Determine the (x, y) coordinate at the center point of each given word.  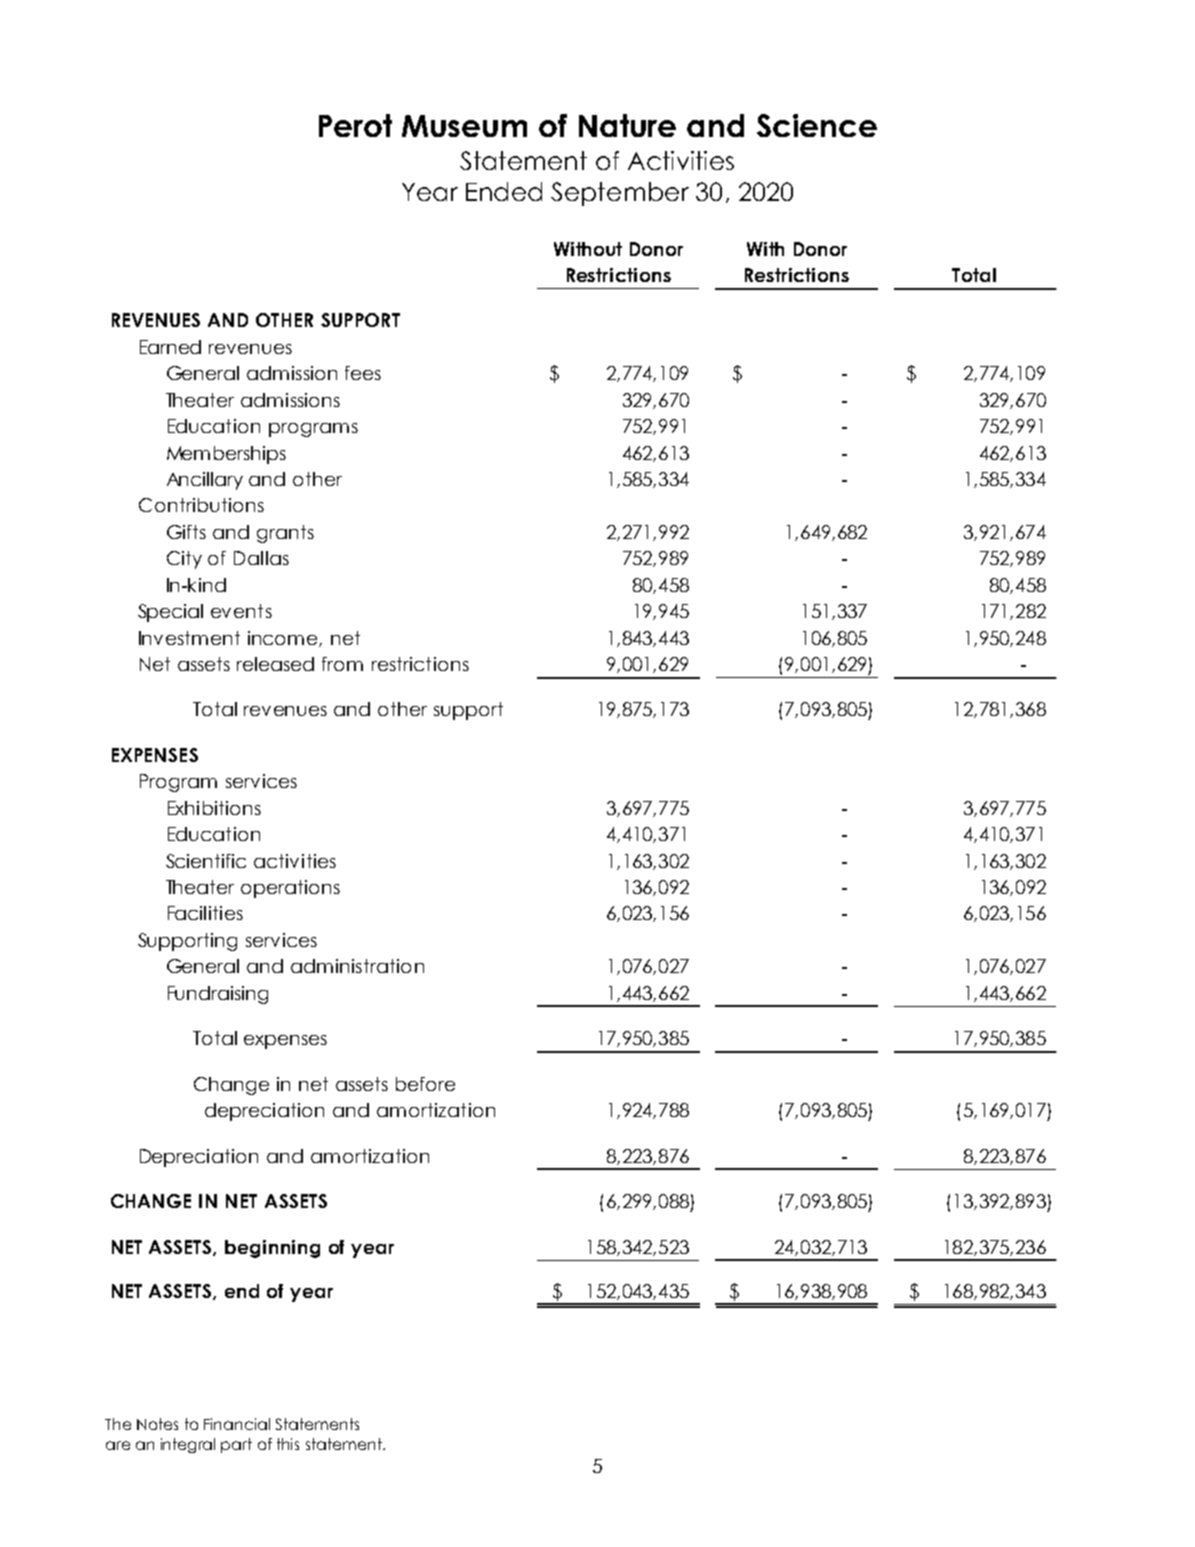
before (425, 1084)
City (184, 560)
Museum (464, 126)
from (342, 664)
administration (357, 966)
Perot (355, 125)
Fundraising (218, 995)
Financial (237, 1424)
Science (817, 125)
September (620, 194)
